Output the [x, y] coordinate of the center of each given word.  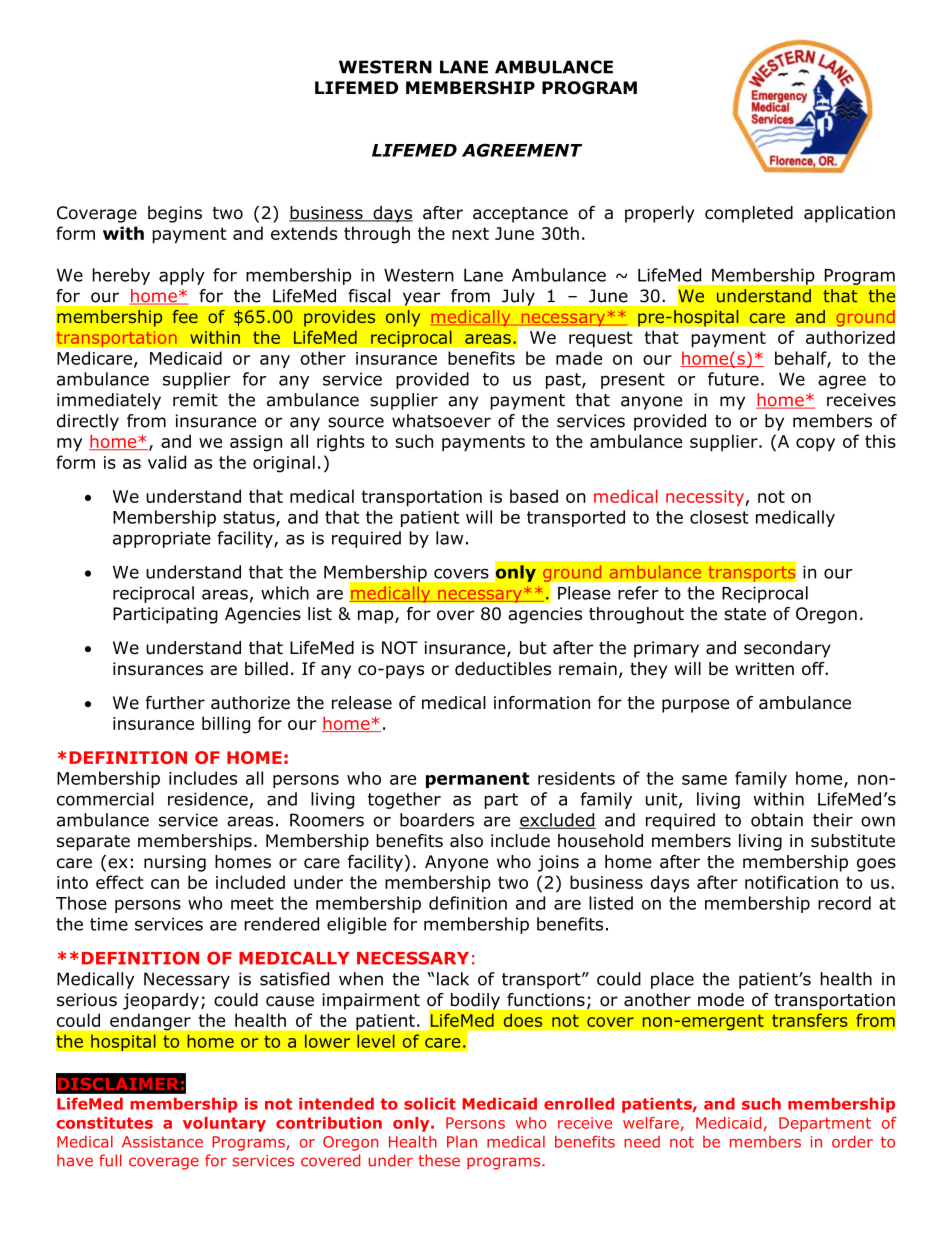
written [764, 668]
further [175, 703]
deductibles [503, 669]
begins [175, 214]
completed [749, 214]
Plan [462, 1142]
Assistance [162, 1142]
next [470, 233]
